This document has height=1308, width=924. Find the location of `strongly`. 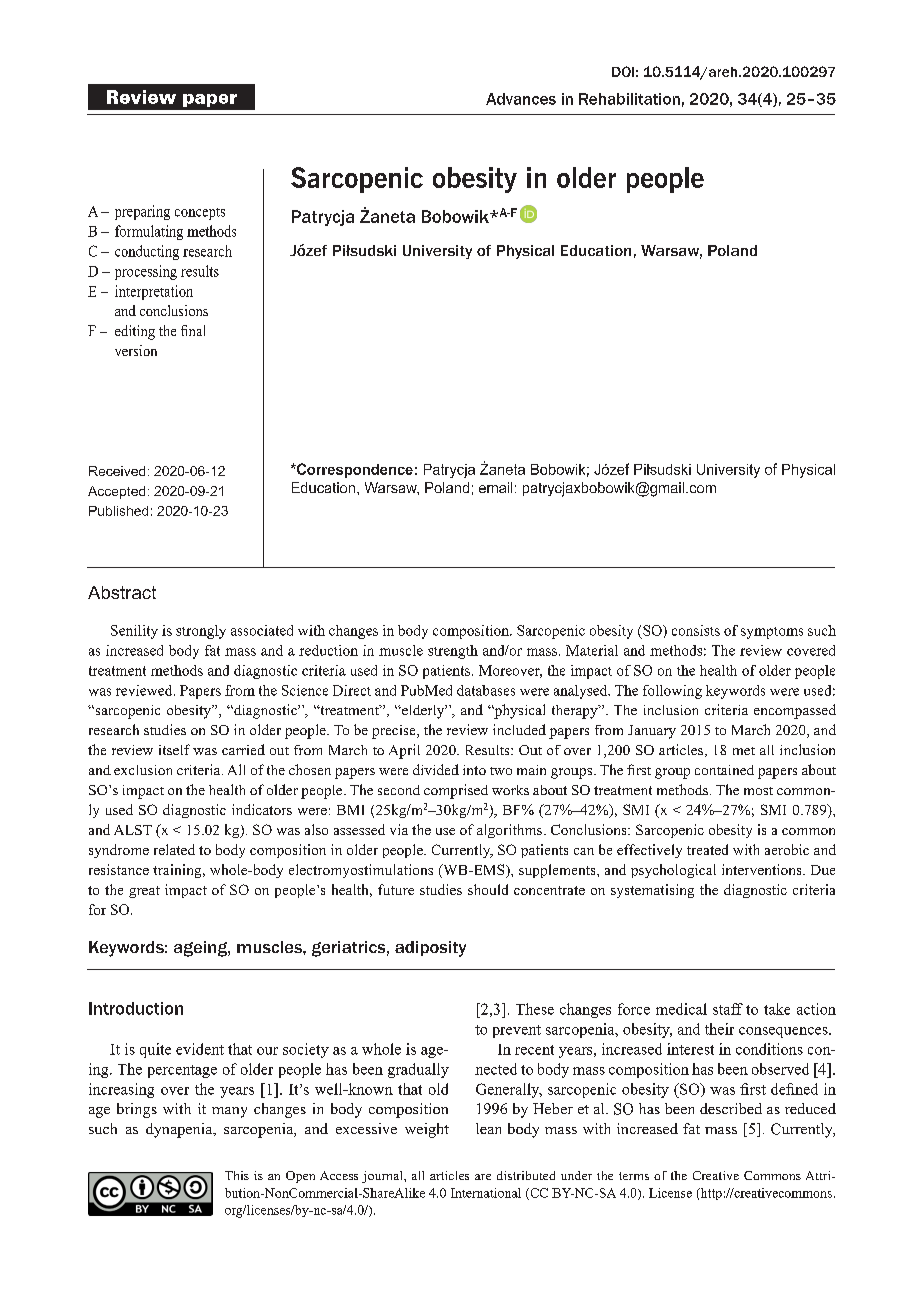

strongly is located at coordinates (201, 632).
